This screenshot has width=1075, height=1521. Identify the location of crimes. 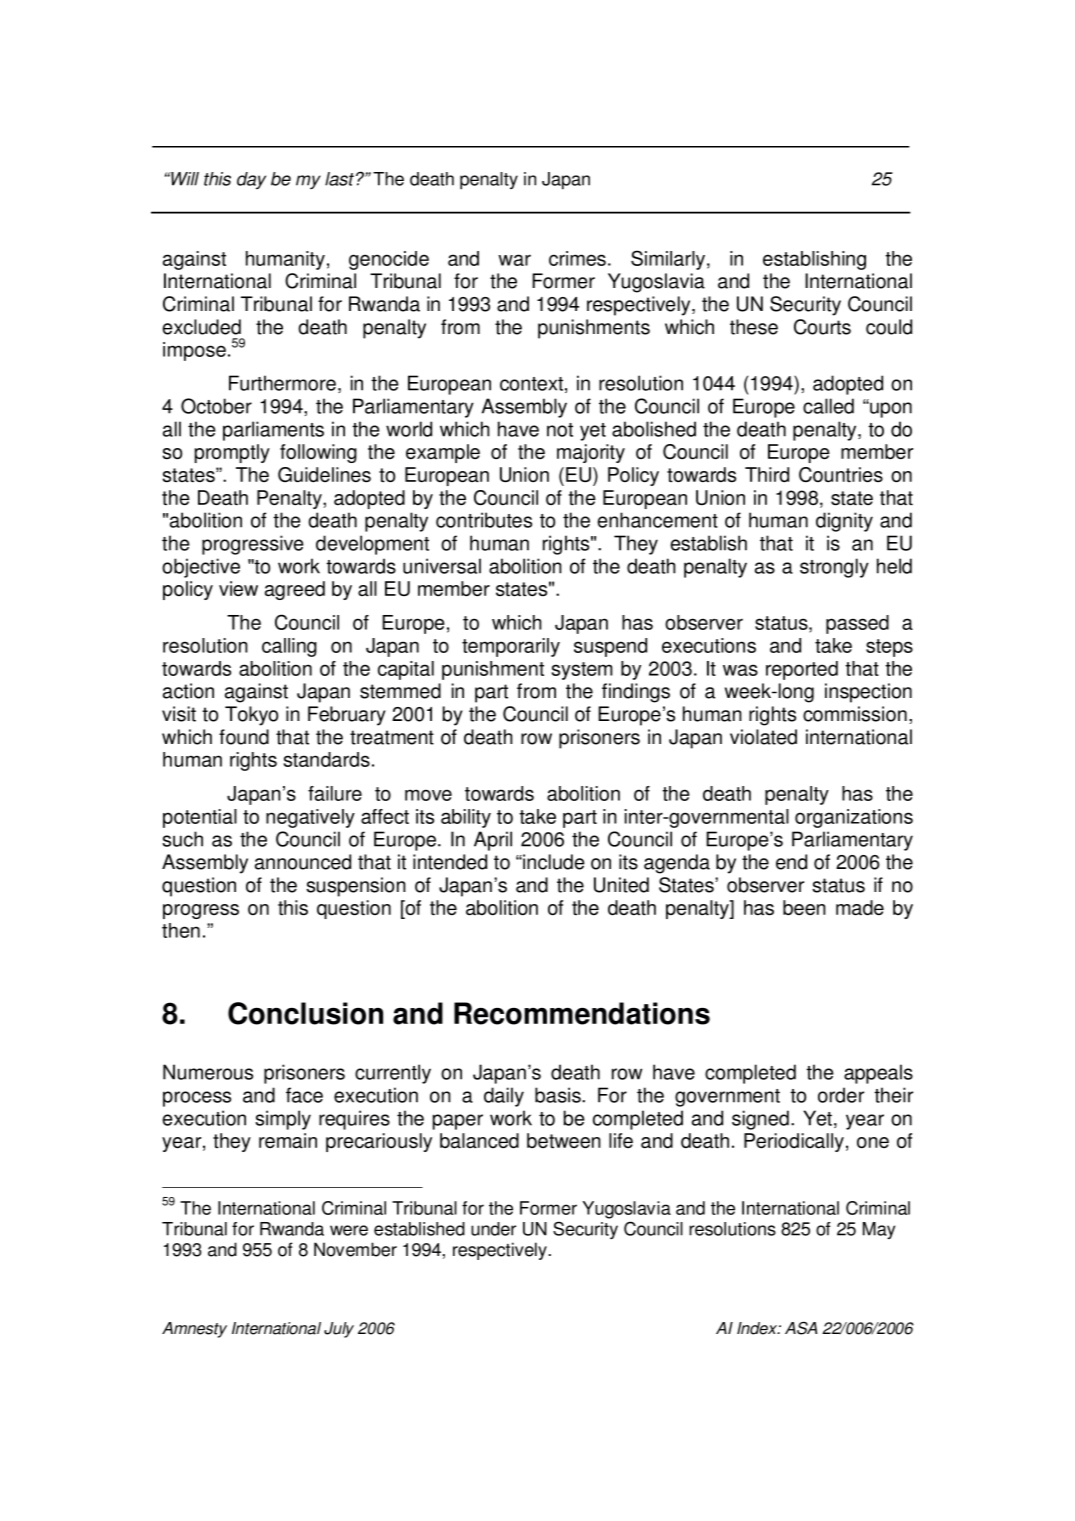
(577, 258).
